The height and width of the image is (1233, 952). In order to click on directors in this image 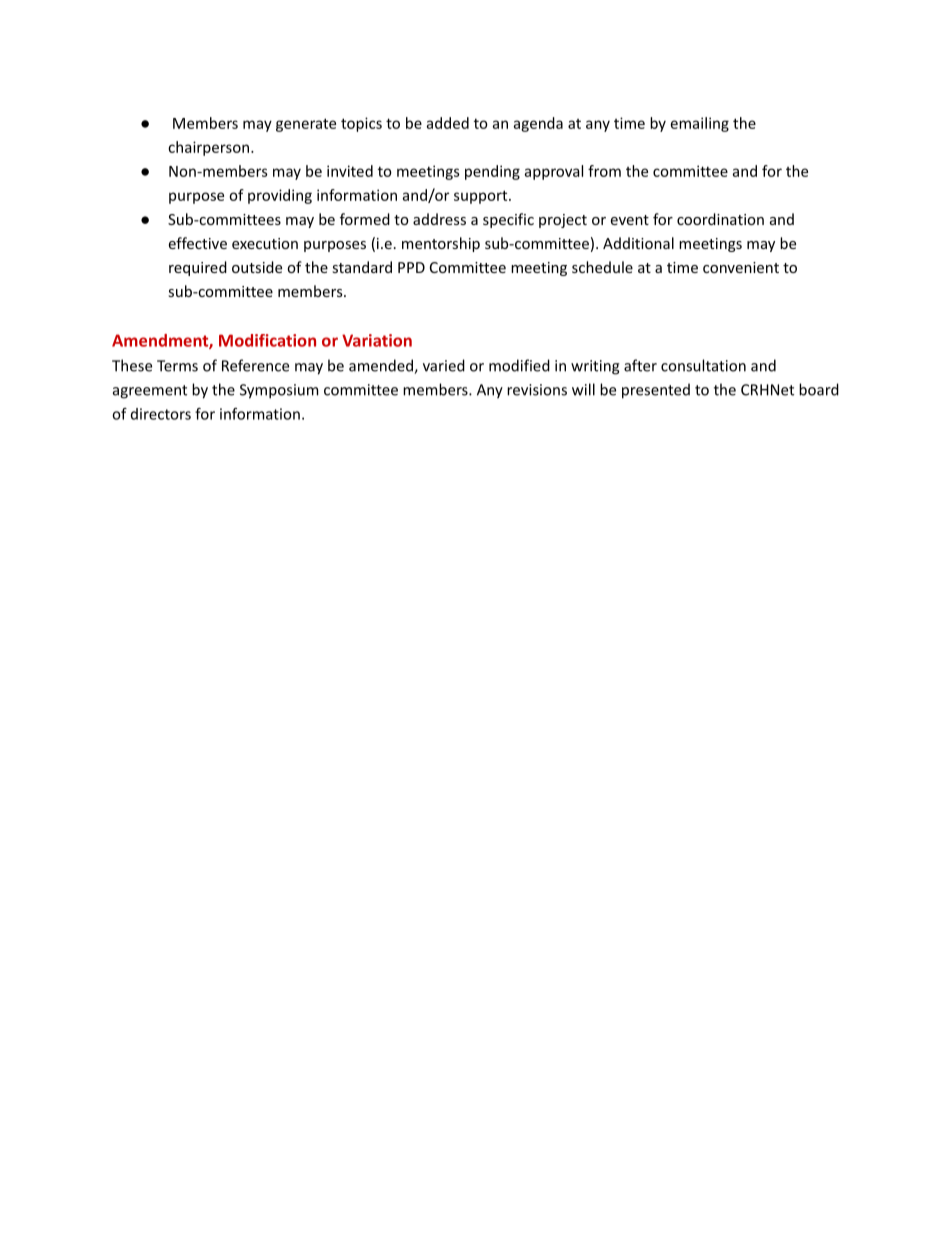, I will do `click(161, 414)`.
